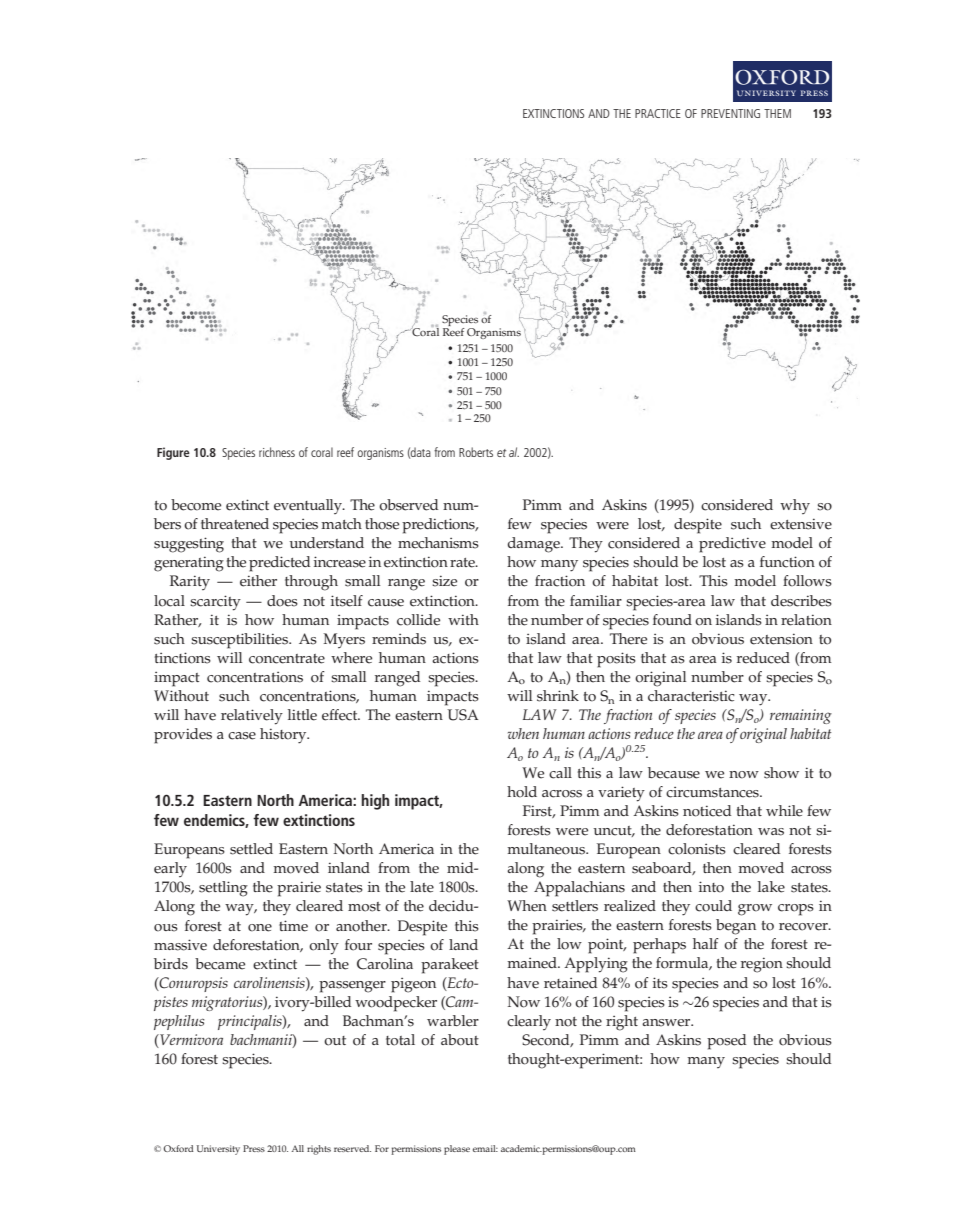 The width and height of the page is (973, 1232). Describe the element at coordinates (730, 113) in the page. I see `PREVENTING` at that location.
